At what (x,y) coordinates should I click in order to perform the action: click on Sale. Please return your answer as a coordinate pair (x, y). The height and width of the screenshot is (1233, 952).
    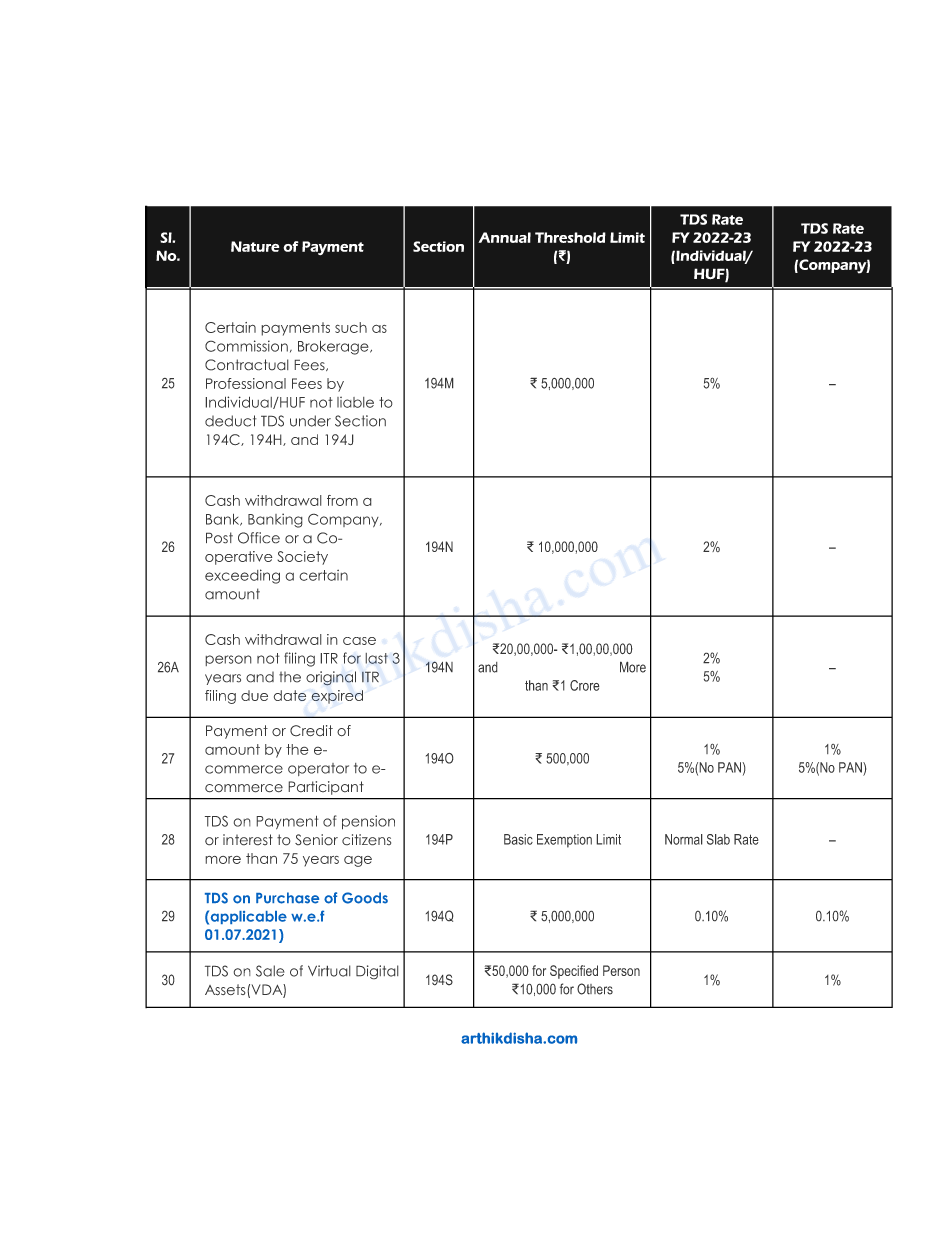
    Looking at the image, I should click on (270, 971).
